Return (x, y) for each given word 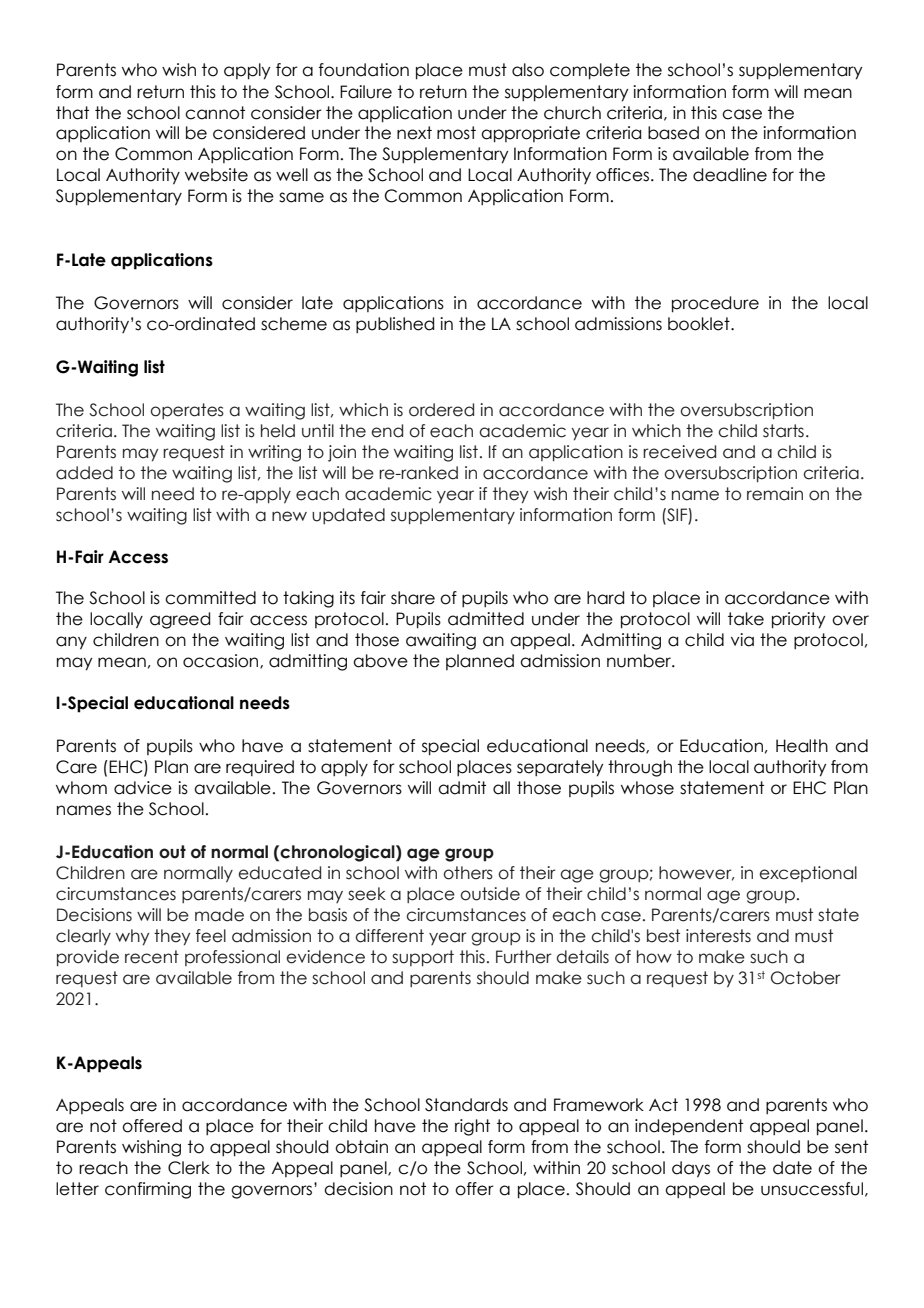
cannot (215, 113)
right (472, 1127)
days (691, 1169)
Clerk (189, 1168)
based (673, 133)
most (456, 133)
